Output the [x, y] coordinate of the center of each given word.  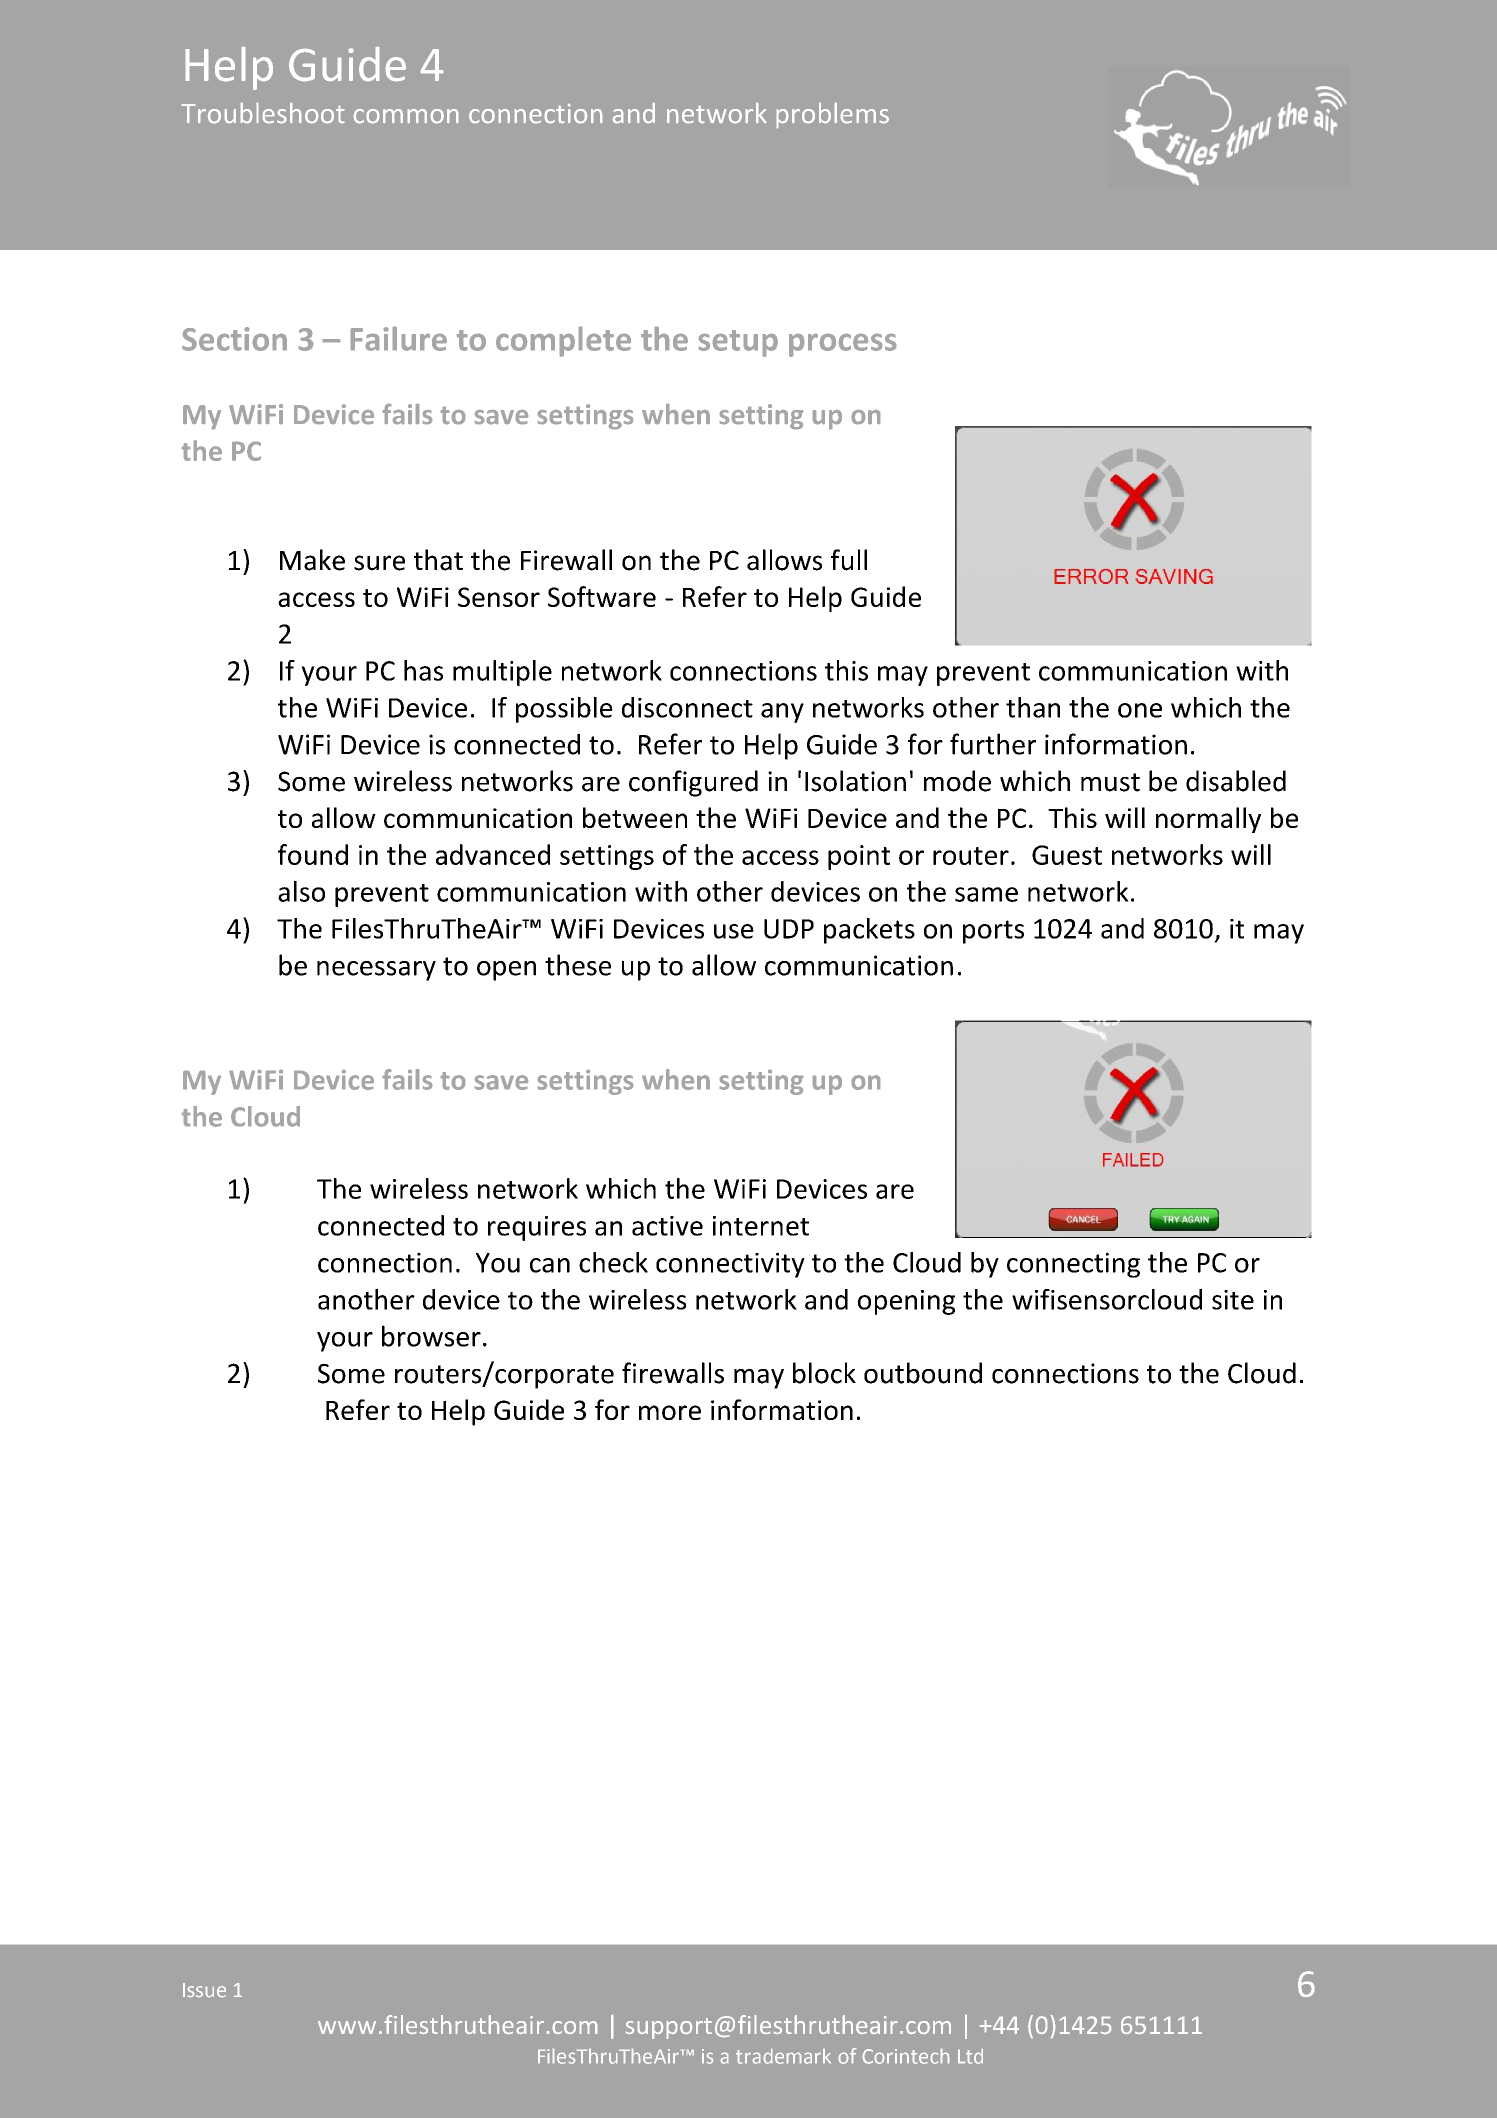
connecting [1073, 1265]
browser [431, 1336]
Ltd [970, 2056]
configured [693, 783]
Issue [204, 1990]
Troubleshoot [263, 113]
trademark [783, 2056]
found [313, 854]
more [670, 1412]
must [1110, 782]
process [842, 345]
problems [833, 115]
